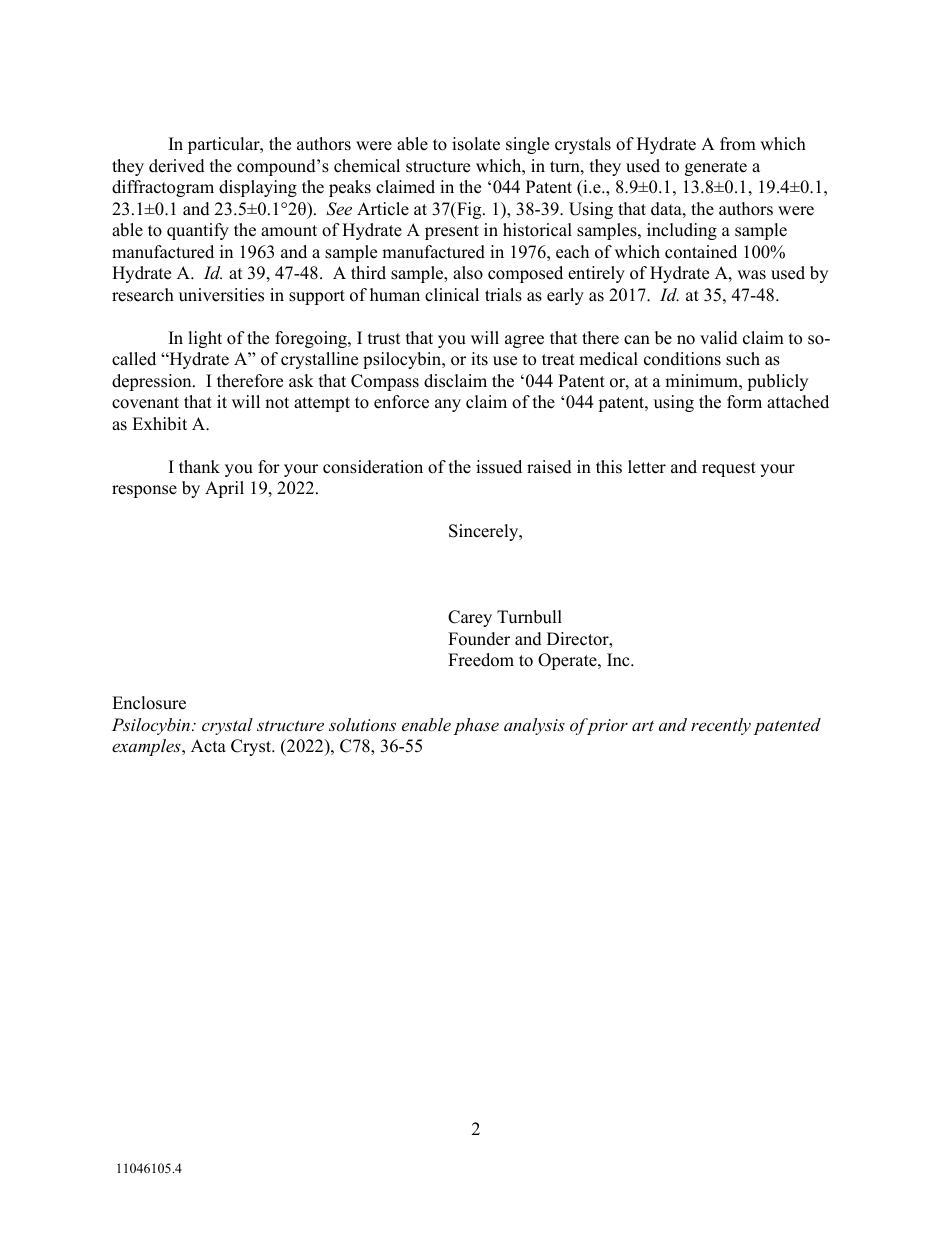  I want to click on valid, so click(719, 338).
